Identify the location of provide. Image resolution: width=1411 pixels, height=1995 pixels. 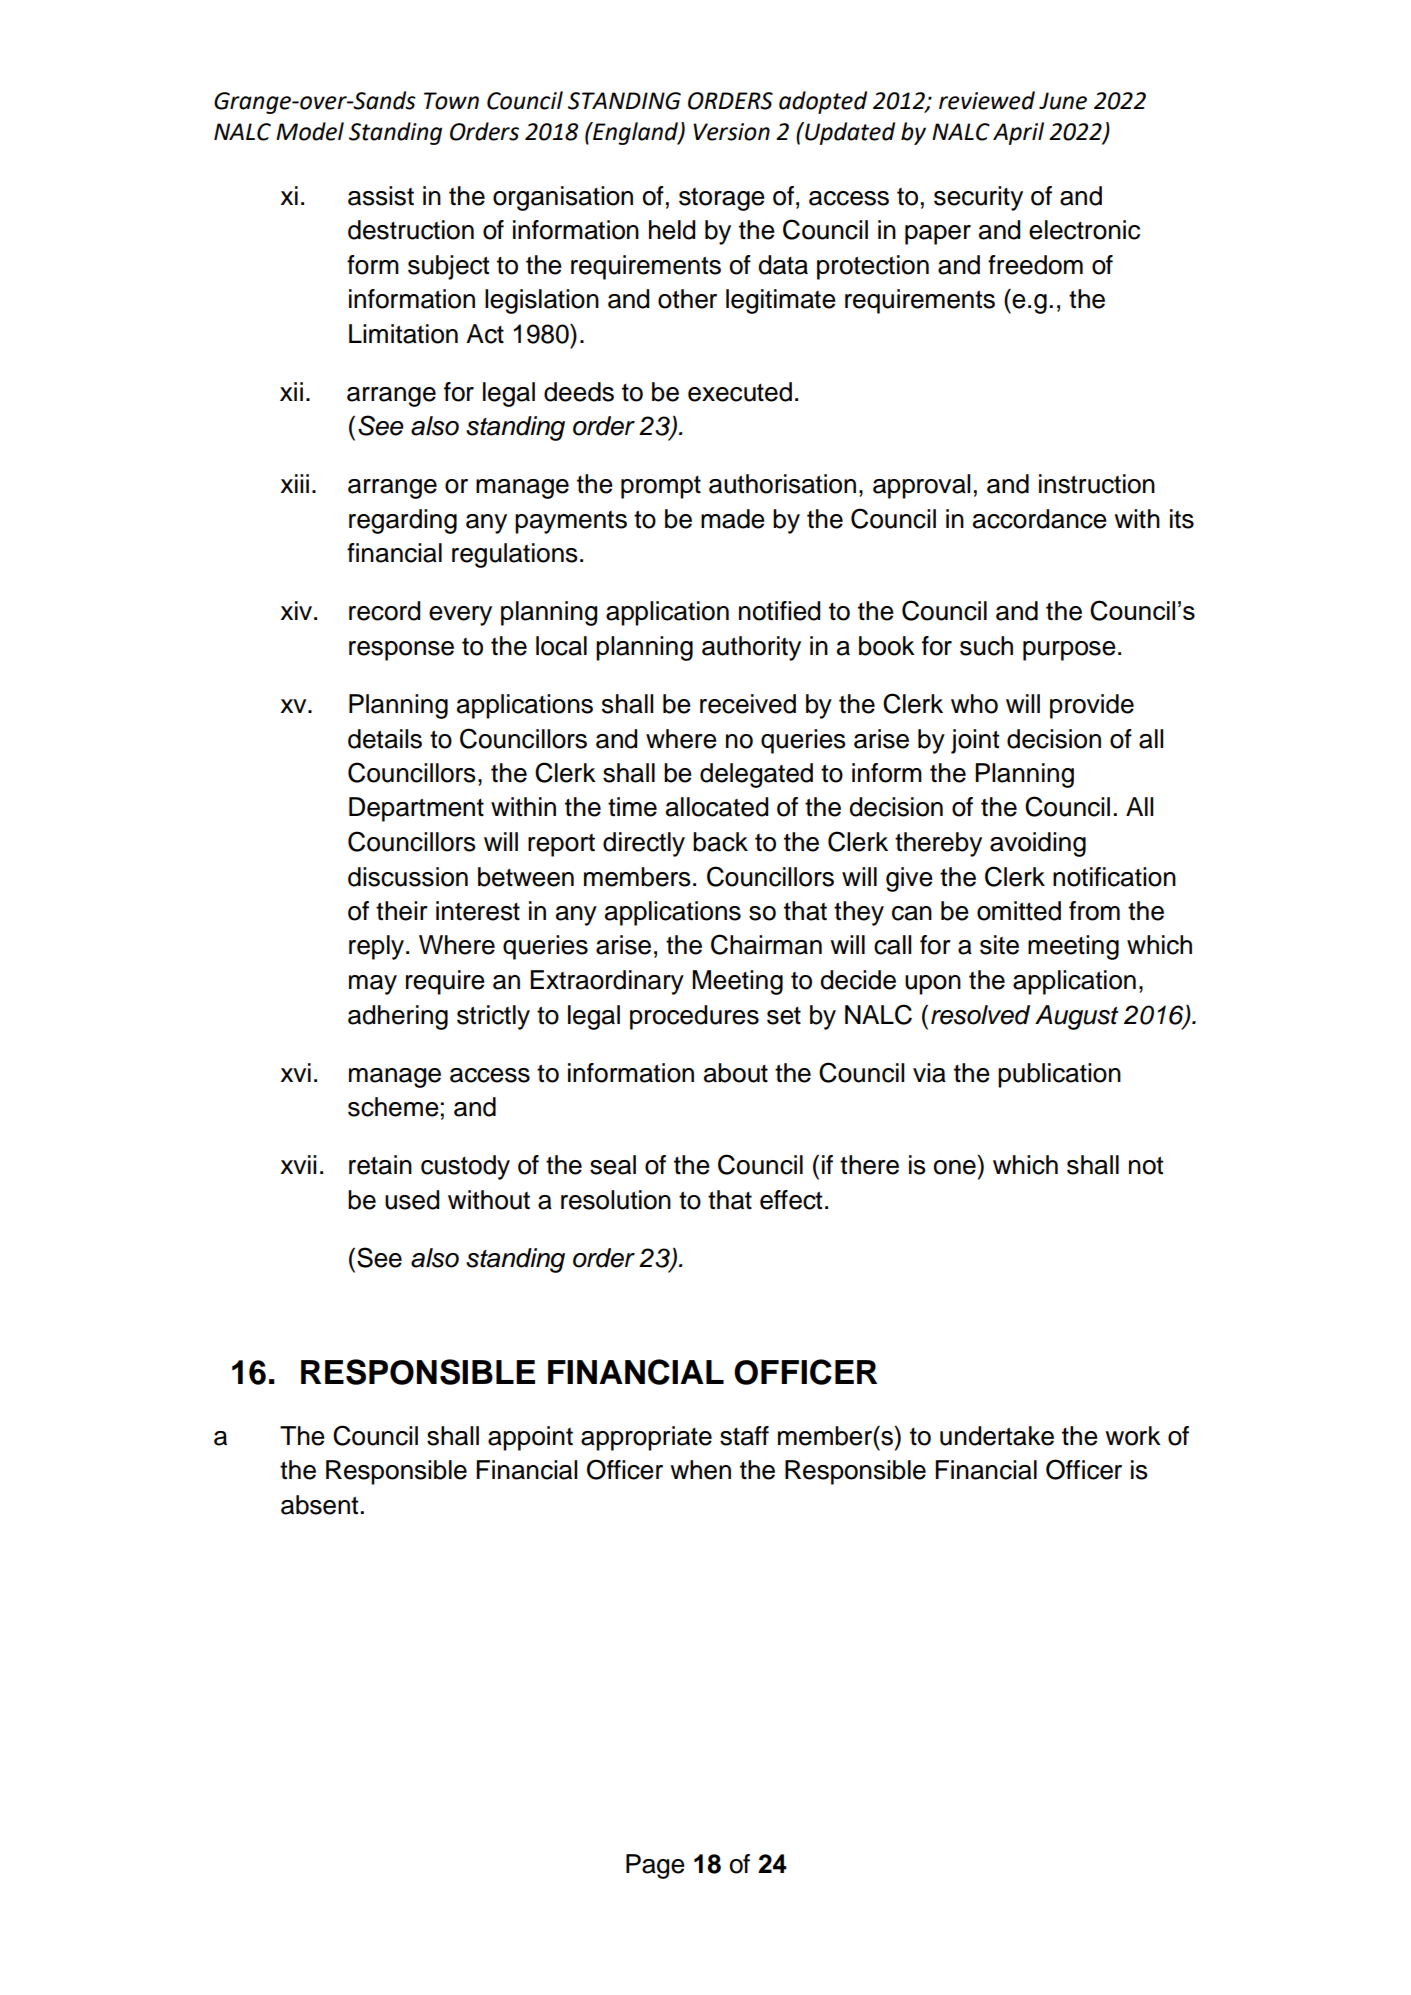
(1092, 706).
